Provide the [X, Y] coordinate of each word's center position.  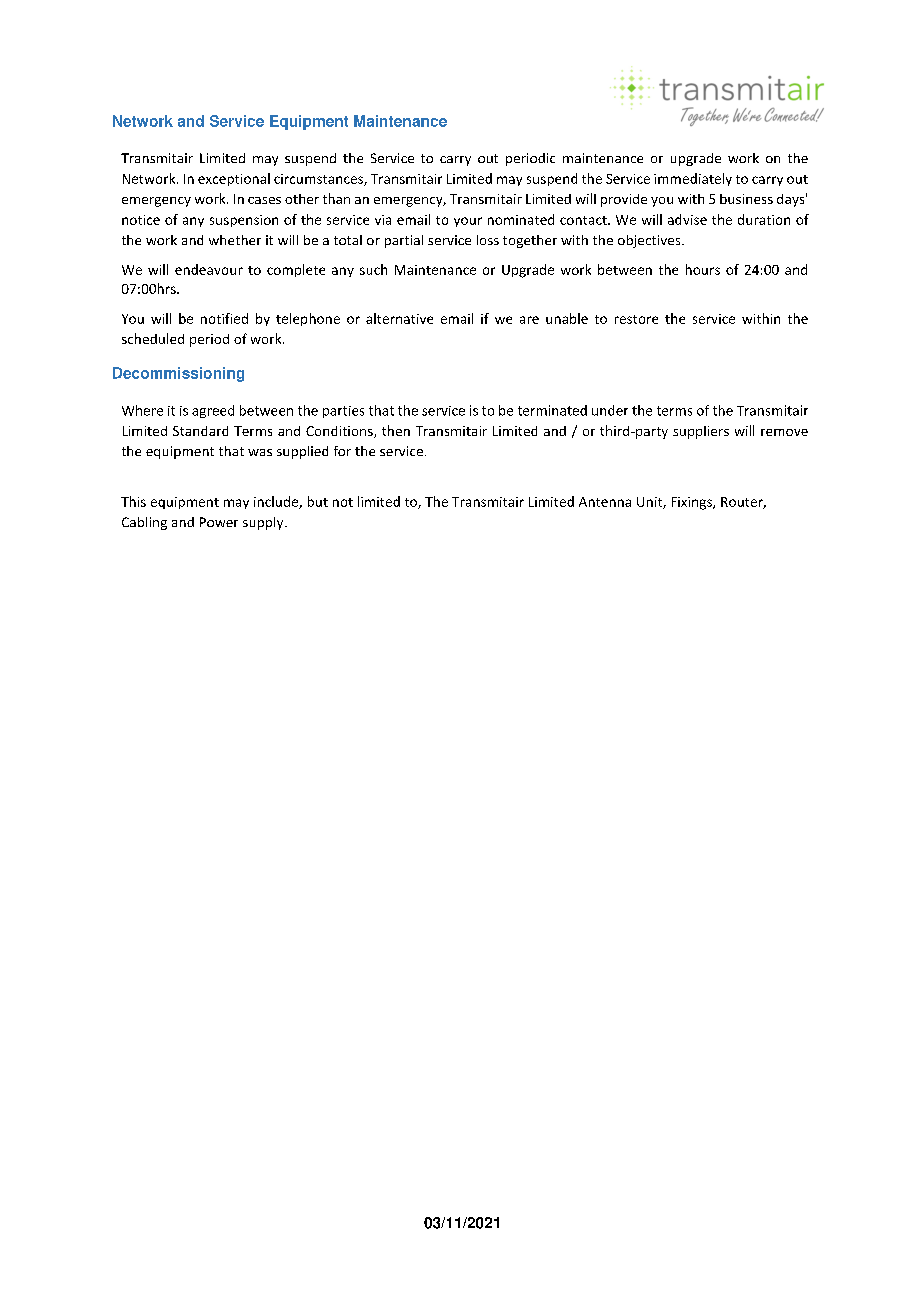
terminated [552, 410]
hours [703, 269]
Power [219, 522]
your [468, 222]
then [396, 430]
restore [636, 319]
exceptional [234, 179]
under [610, 410]
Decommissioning [178, 374]
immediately [693, 179]
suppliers [701, 432]
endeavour [209, 269]
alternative [399, 318]
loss [488, 240]
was [260, 452]
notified [224, 318]
